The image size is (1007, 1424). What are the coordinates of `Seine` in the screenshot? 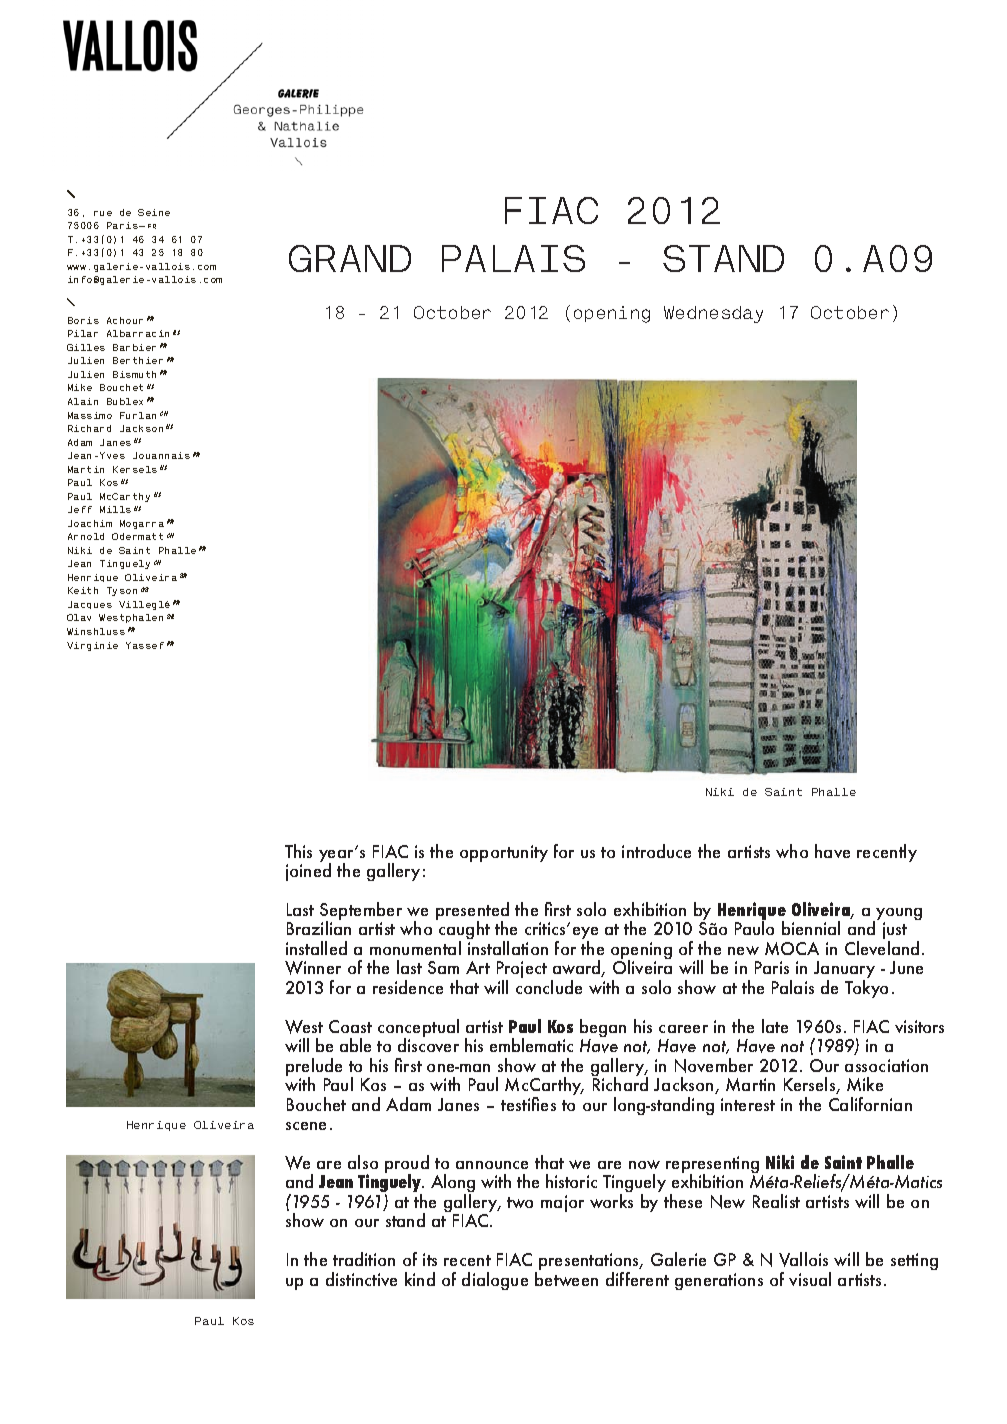 It's located at (154, 212).
